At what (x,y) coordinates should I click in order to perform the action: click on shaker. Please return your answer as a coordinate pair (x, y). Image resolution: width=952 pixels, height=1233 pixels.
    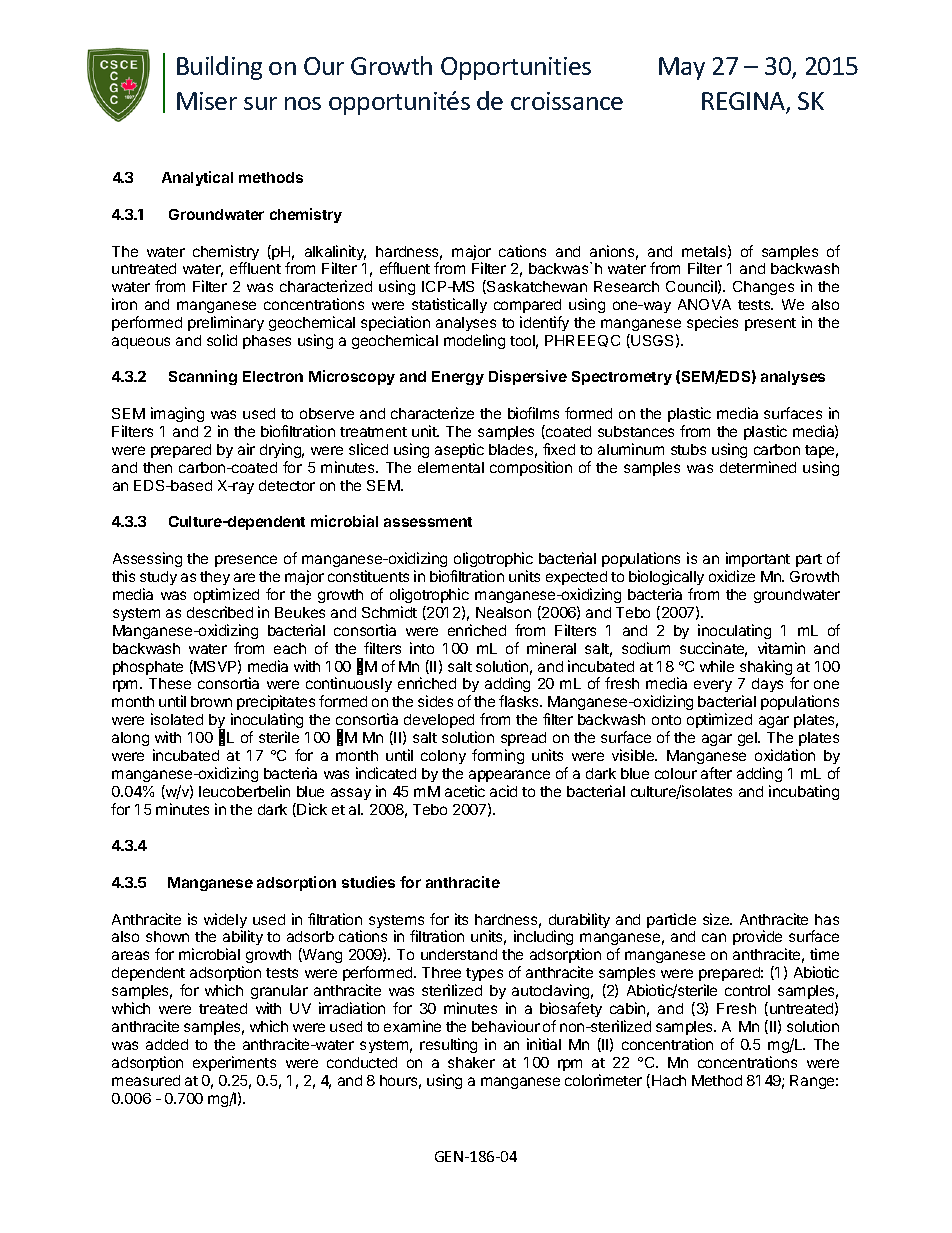
    Looking at the image, I should click on (471, 1062).
